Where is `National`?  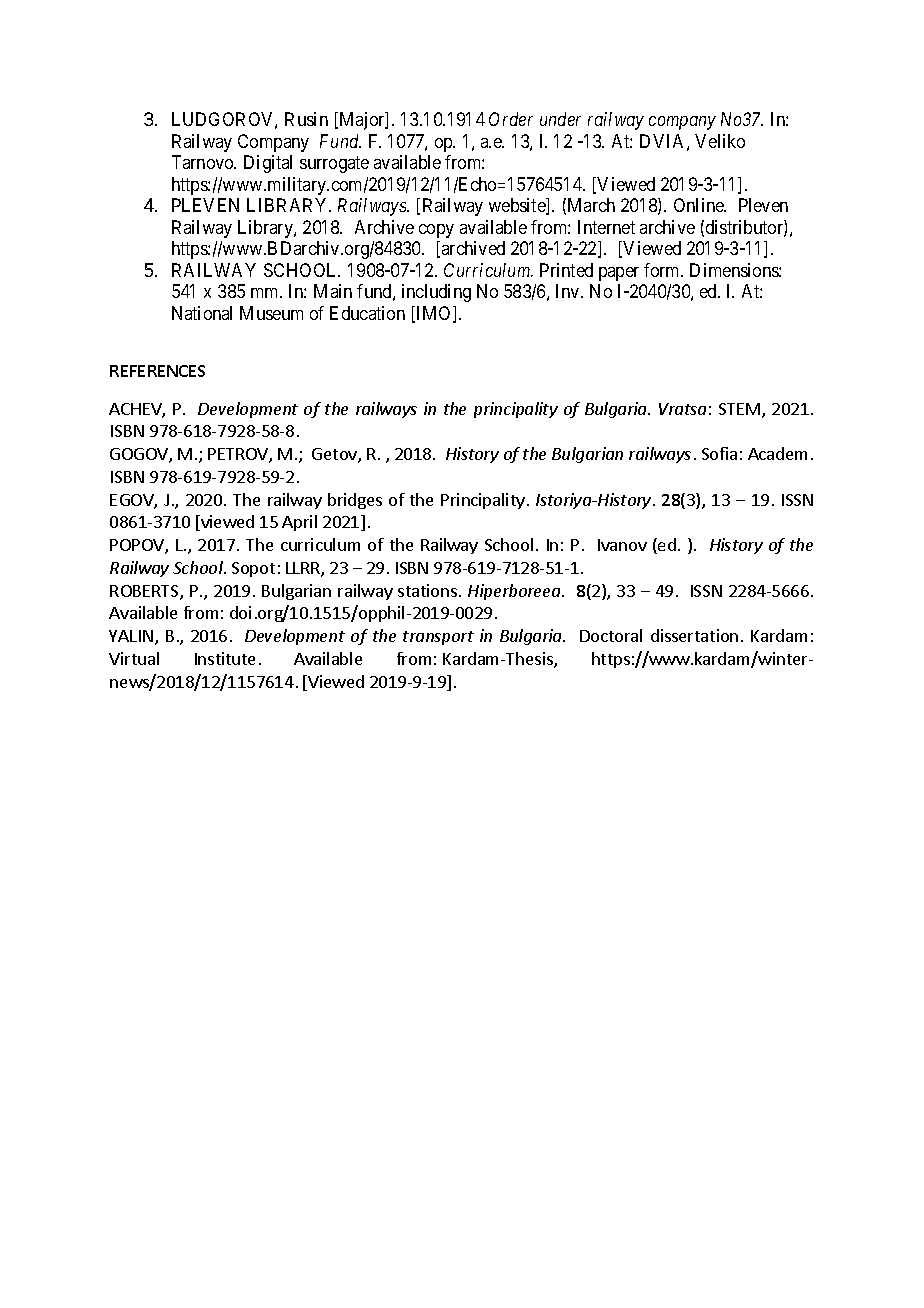
National is located at coordinates (202, 313).
